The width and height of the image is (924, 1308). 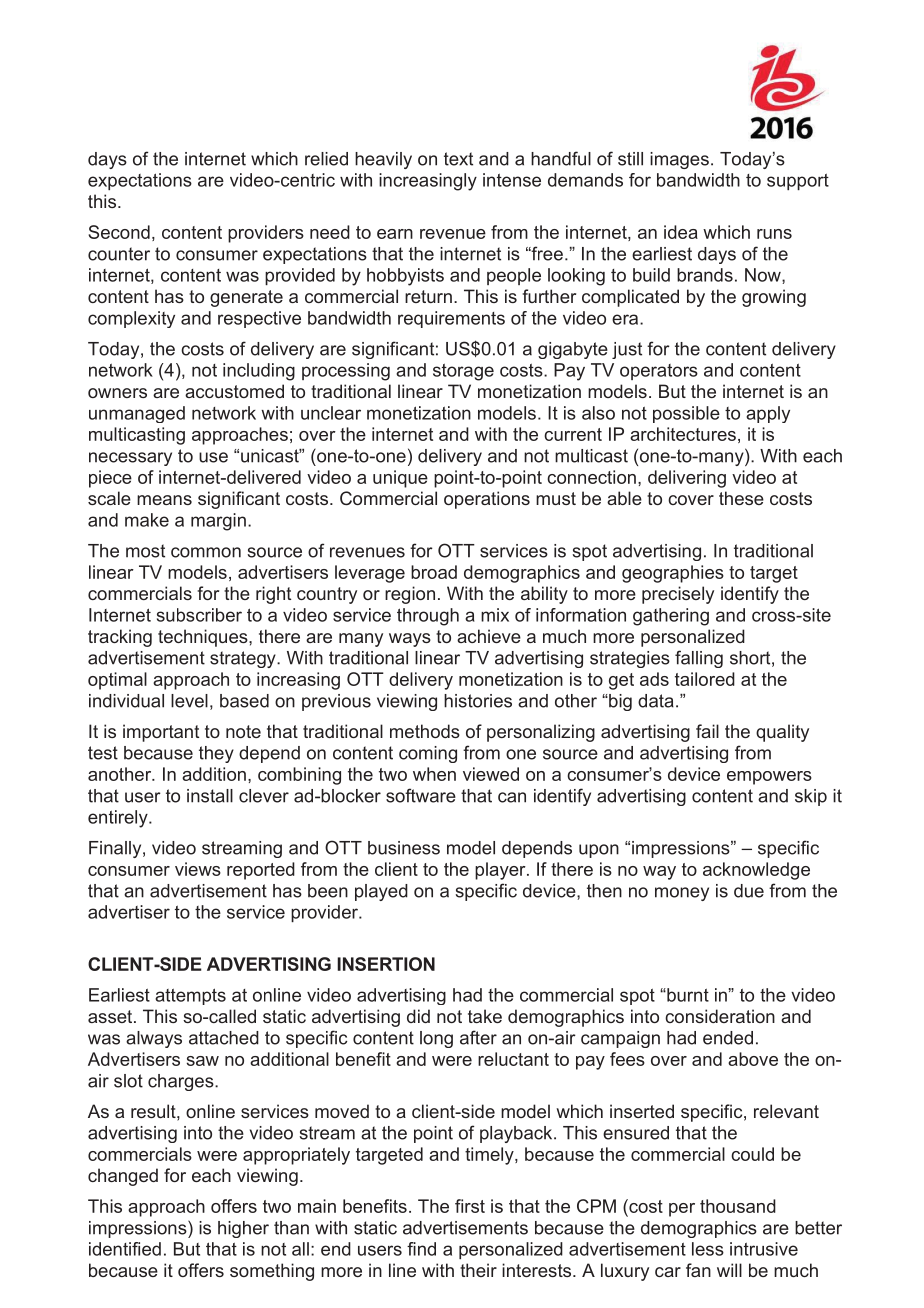 What do you see at coordinates (478, 701) in the image?
I see `histories` at bounding box center [478, 701].
